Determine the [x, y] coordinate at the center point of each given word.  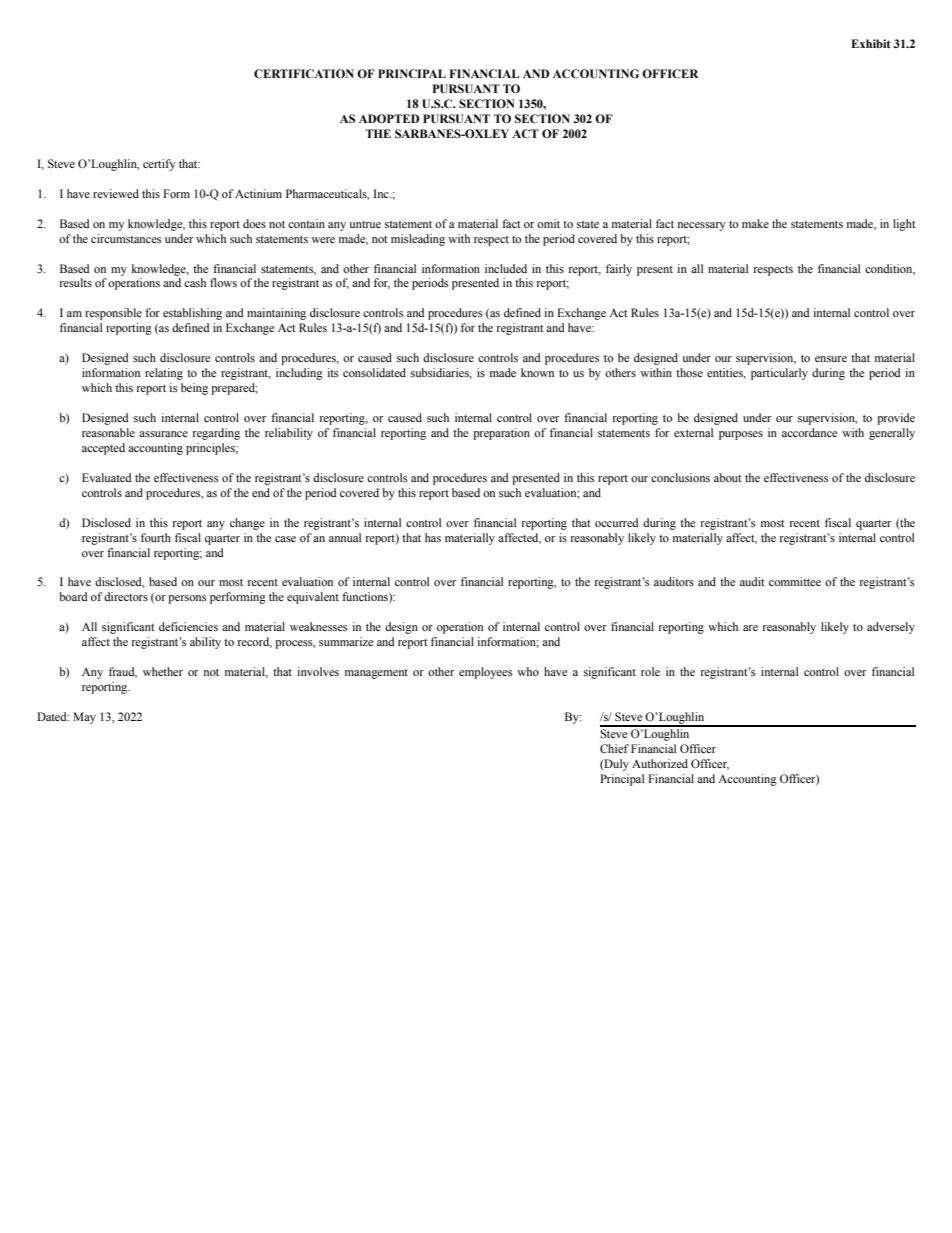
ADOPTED [389, 118]
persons [187, 599]
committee [795, 581]
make [755, 223]
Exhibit [871, 43]
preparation [501, 434]
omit [548, 223]
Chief [614, 748]
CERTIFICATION [304, 73]
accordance [809, 432]
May [84, 718]
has [433, 537]
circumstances [126, 238]
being [194, 389]
